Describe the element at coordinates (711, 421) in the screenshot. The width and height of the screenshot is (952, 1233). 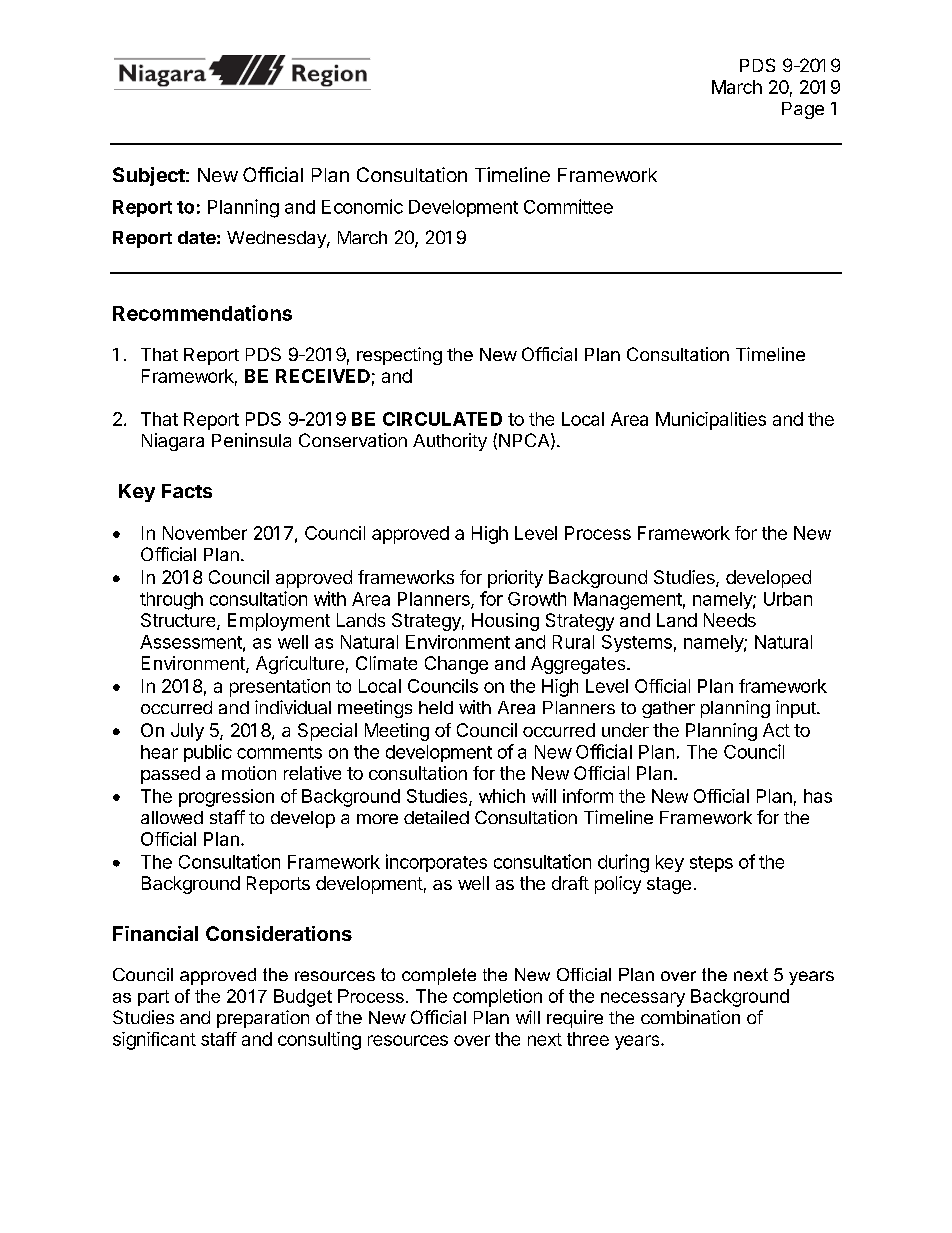
I see `Municipalities` at that location.
